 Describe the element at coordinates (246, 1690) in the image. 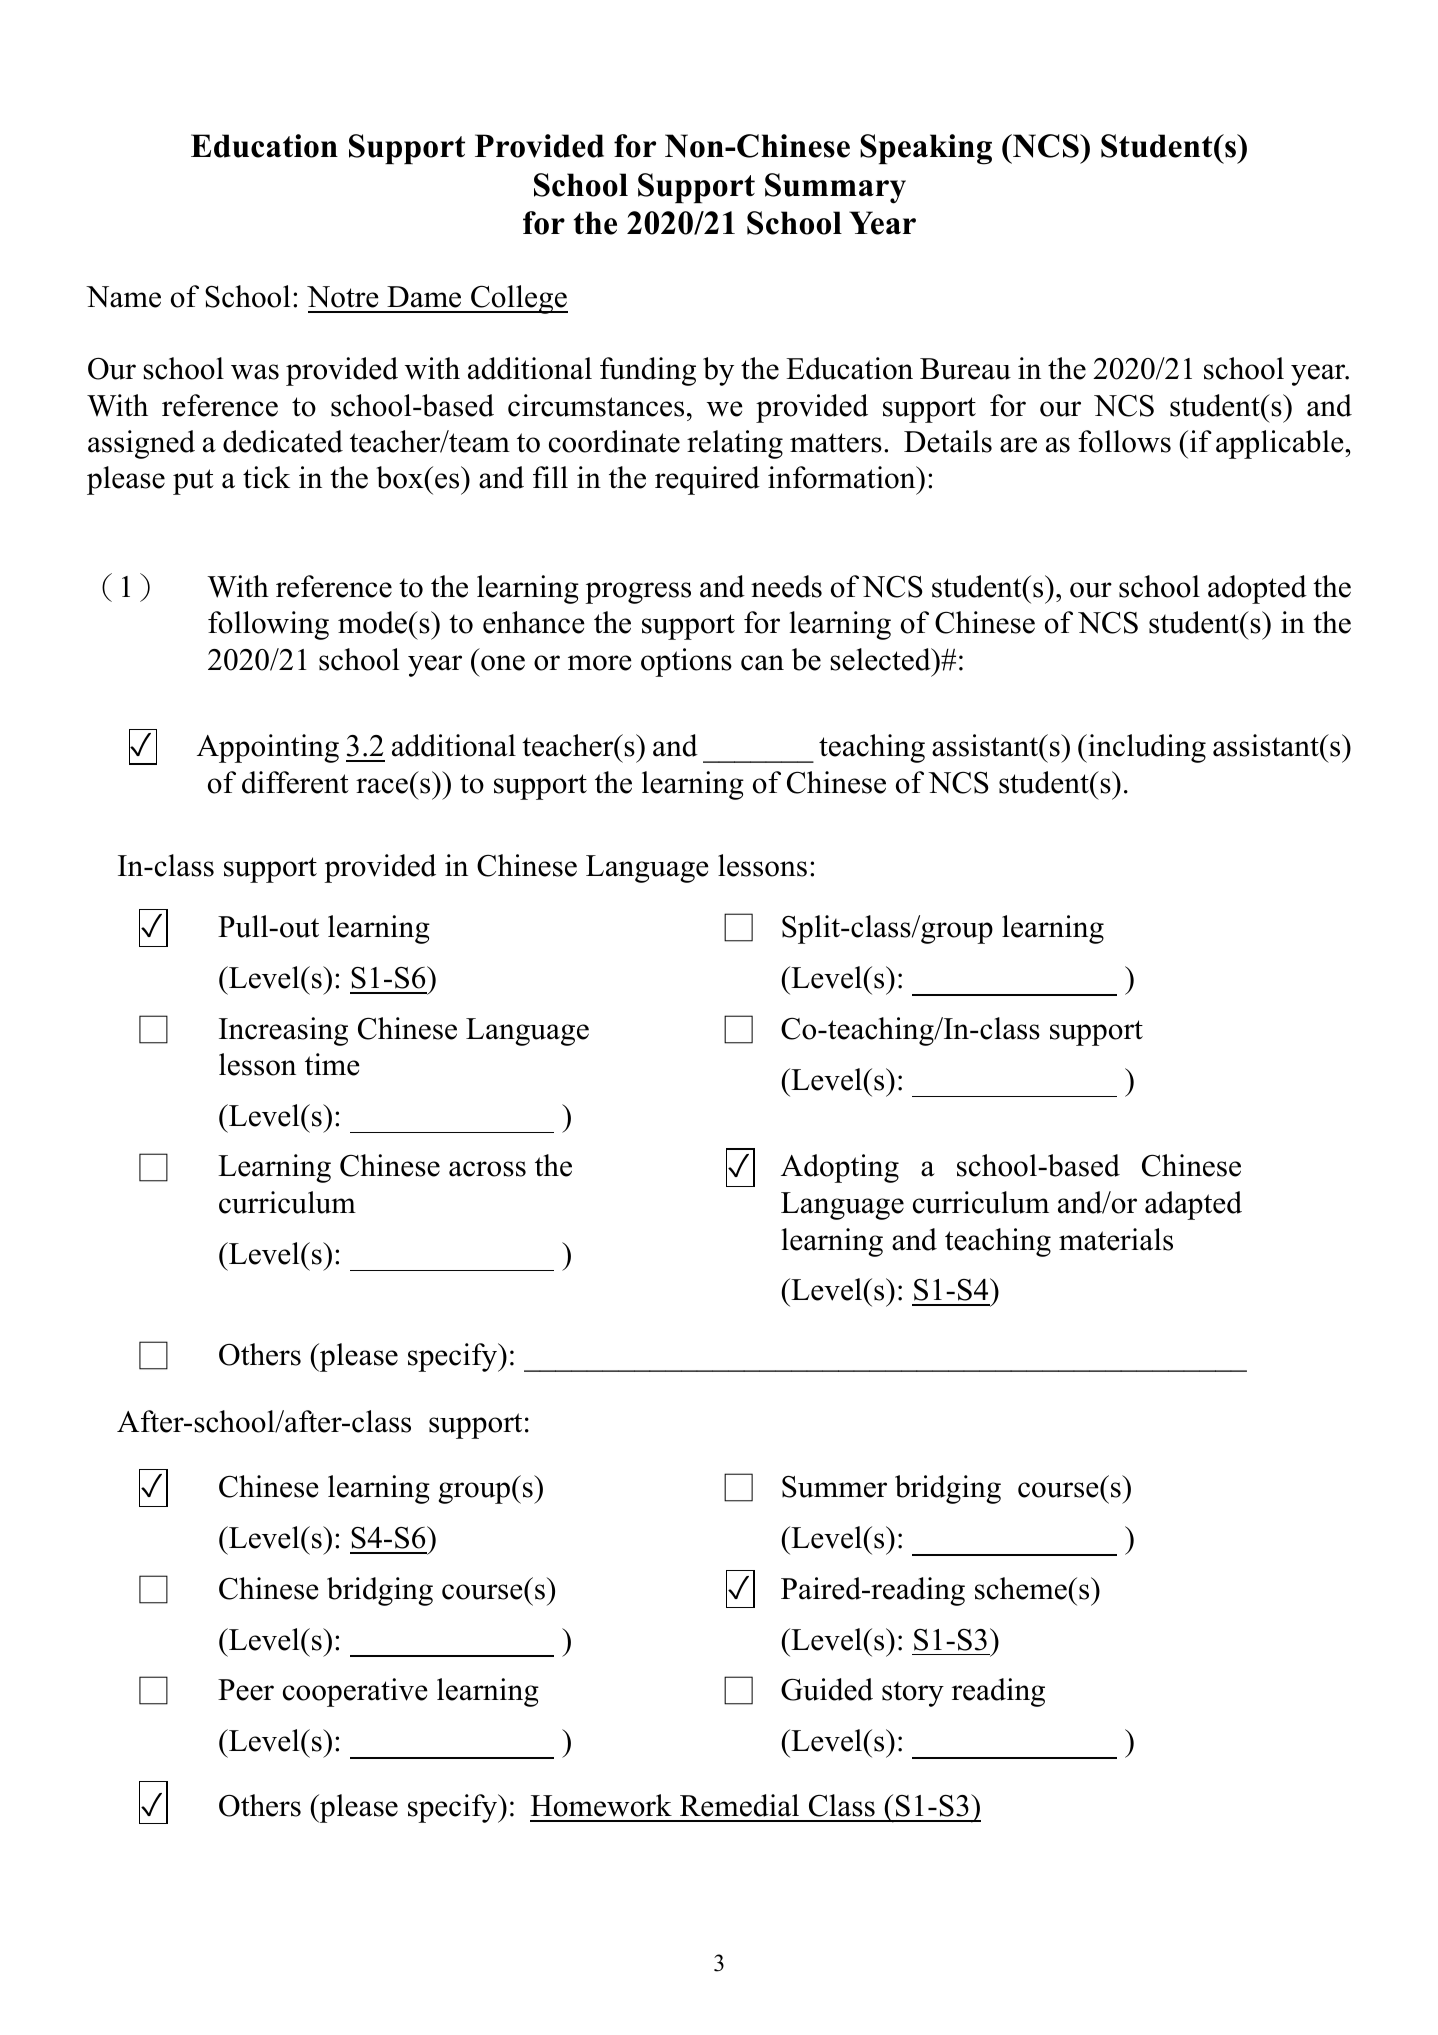

I see `Peer` at that location.
